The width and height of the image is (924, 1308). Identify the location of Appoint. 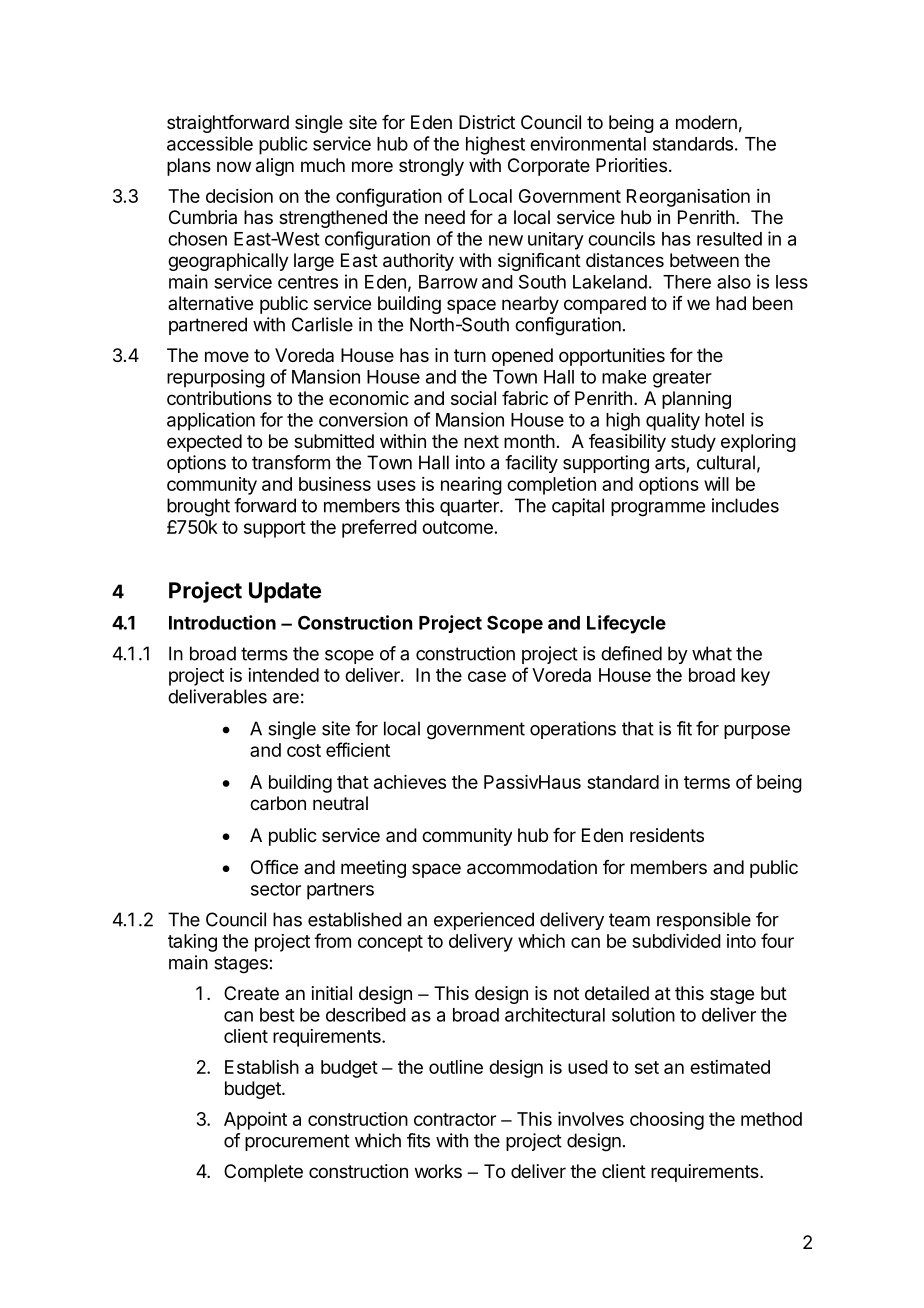
(255, 1121).
